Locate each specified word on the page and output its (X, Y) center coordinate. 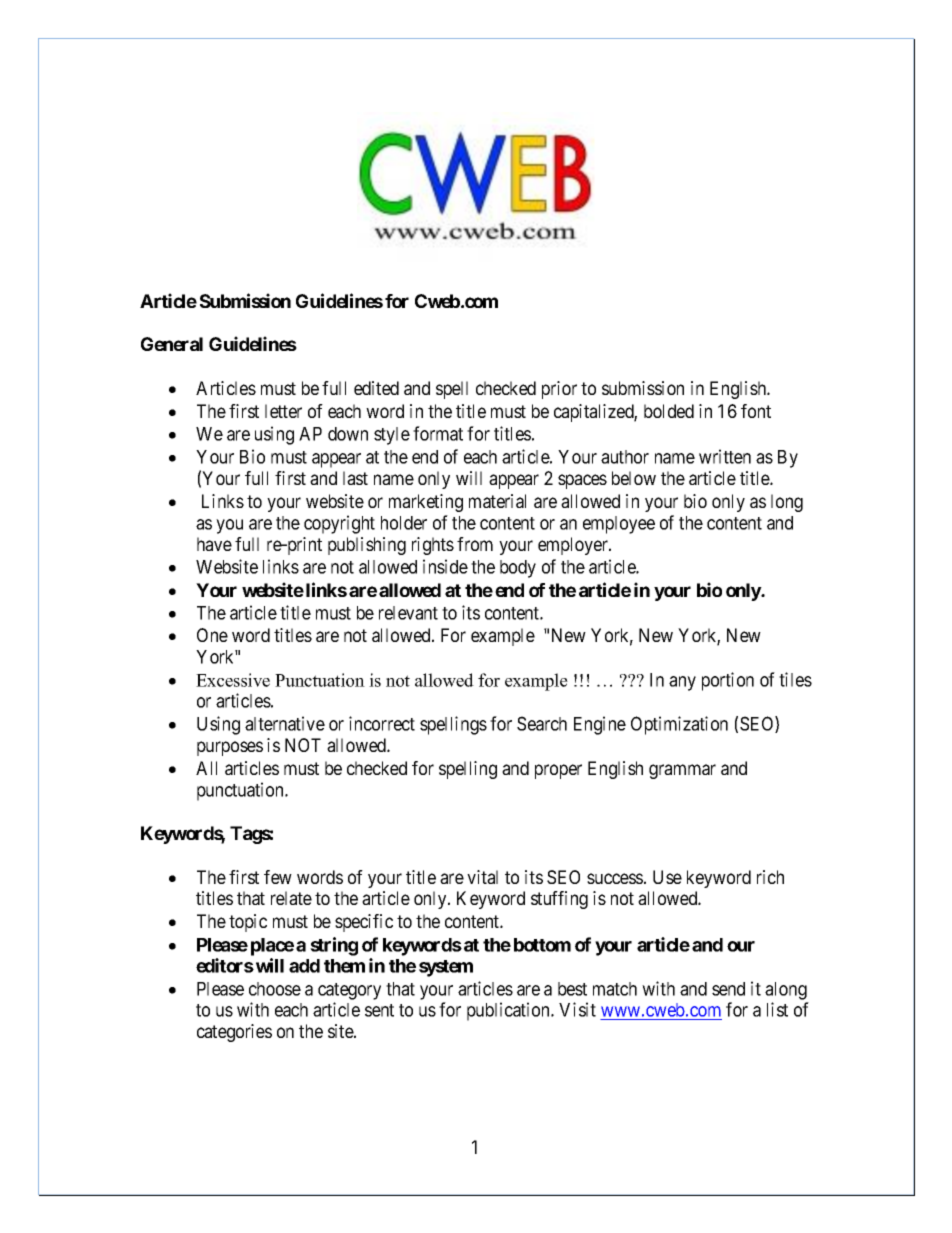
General (172, 344)
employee (619, 525)
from (475, 544)
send (728, 989)
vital (482, 877)
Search (542, 723)
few (278, 877)
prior (559, 390)
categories (234, 1033)
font (756, 411)
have (214, 544)
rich (770, 877)
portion (728, 681)
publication (509, 1011)
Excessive (233, 680)
